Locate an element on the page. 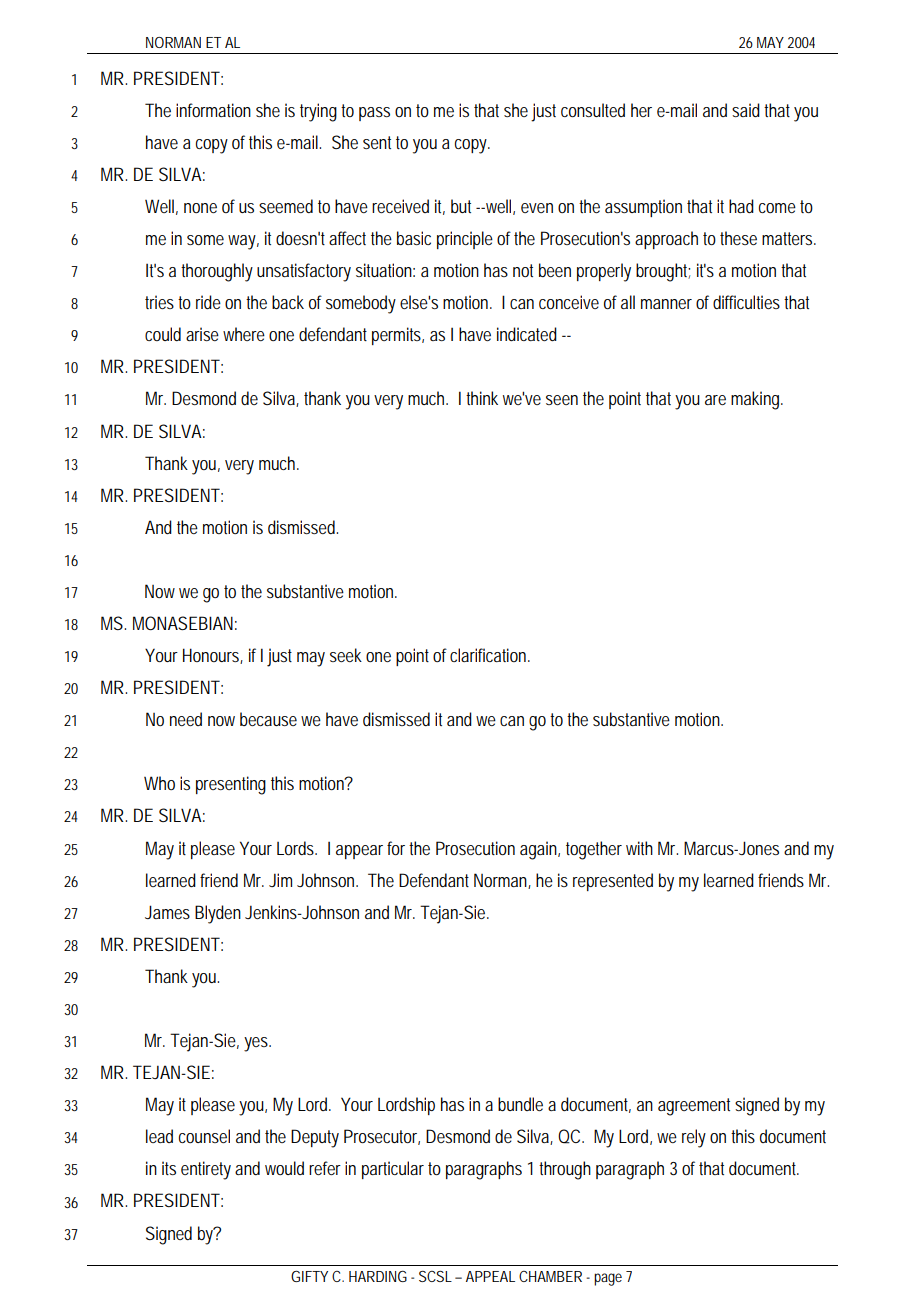 This document has height=1308, width=924. information is located at coordinates (213, 110).
